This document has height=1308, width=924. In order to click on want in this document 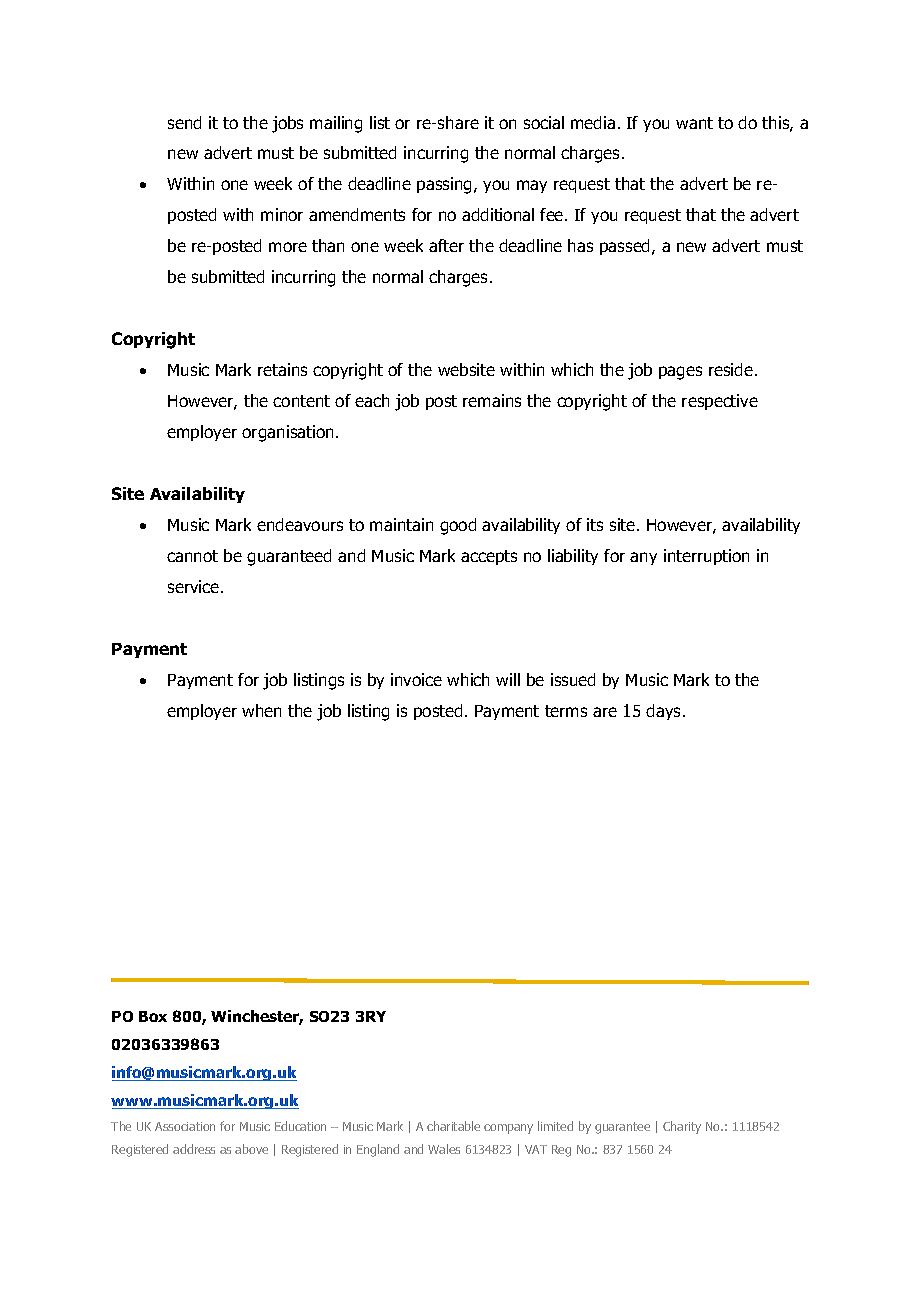, I will do `click(694, 123)`.
